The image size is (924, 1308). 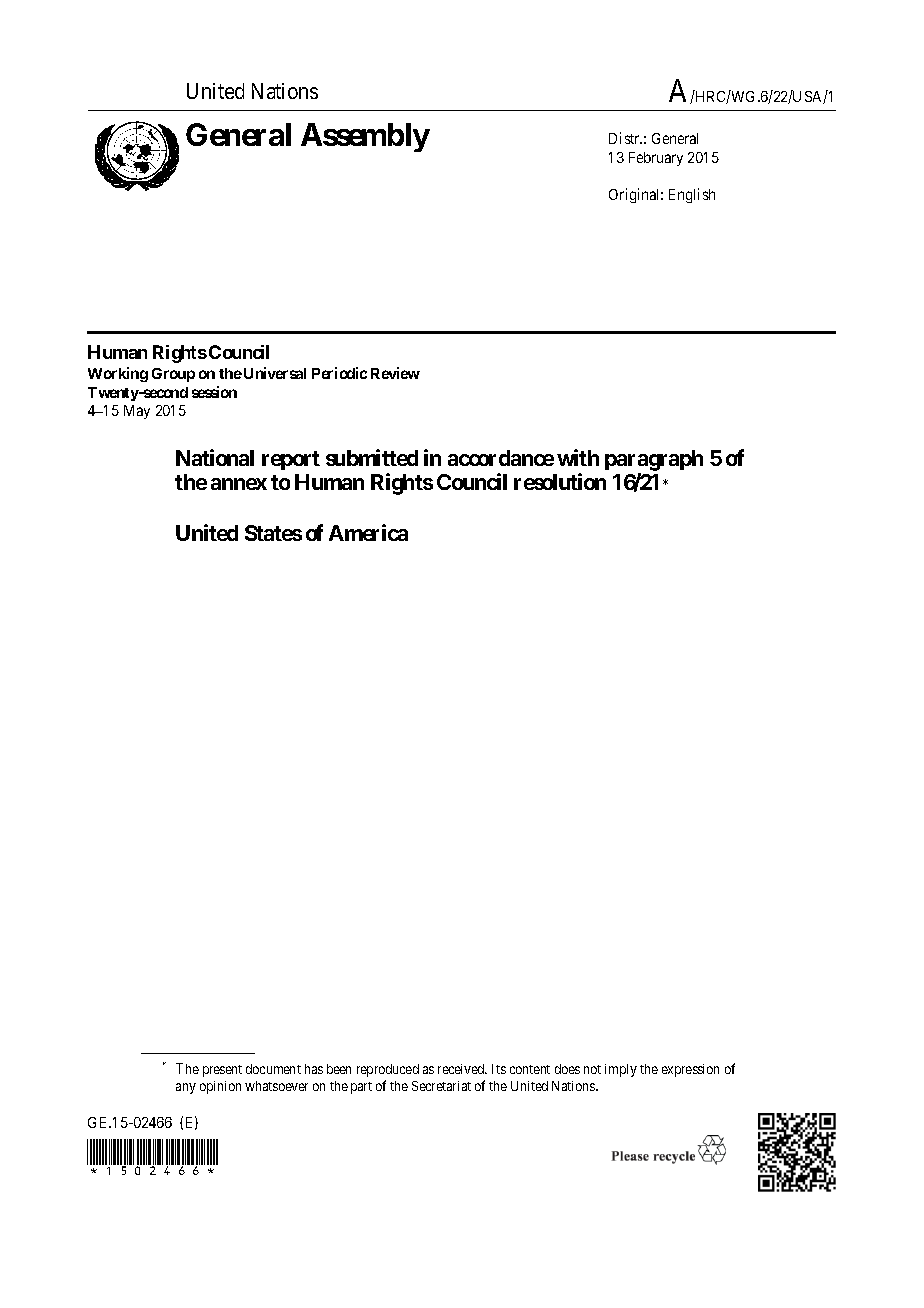 I want to click on with, so click(x=578, y=457).
